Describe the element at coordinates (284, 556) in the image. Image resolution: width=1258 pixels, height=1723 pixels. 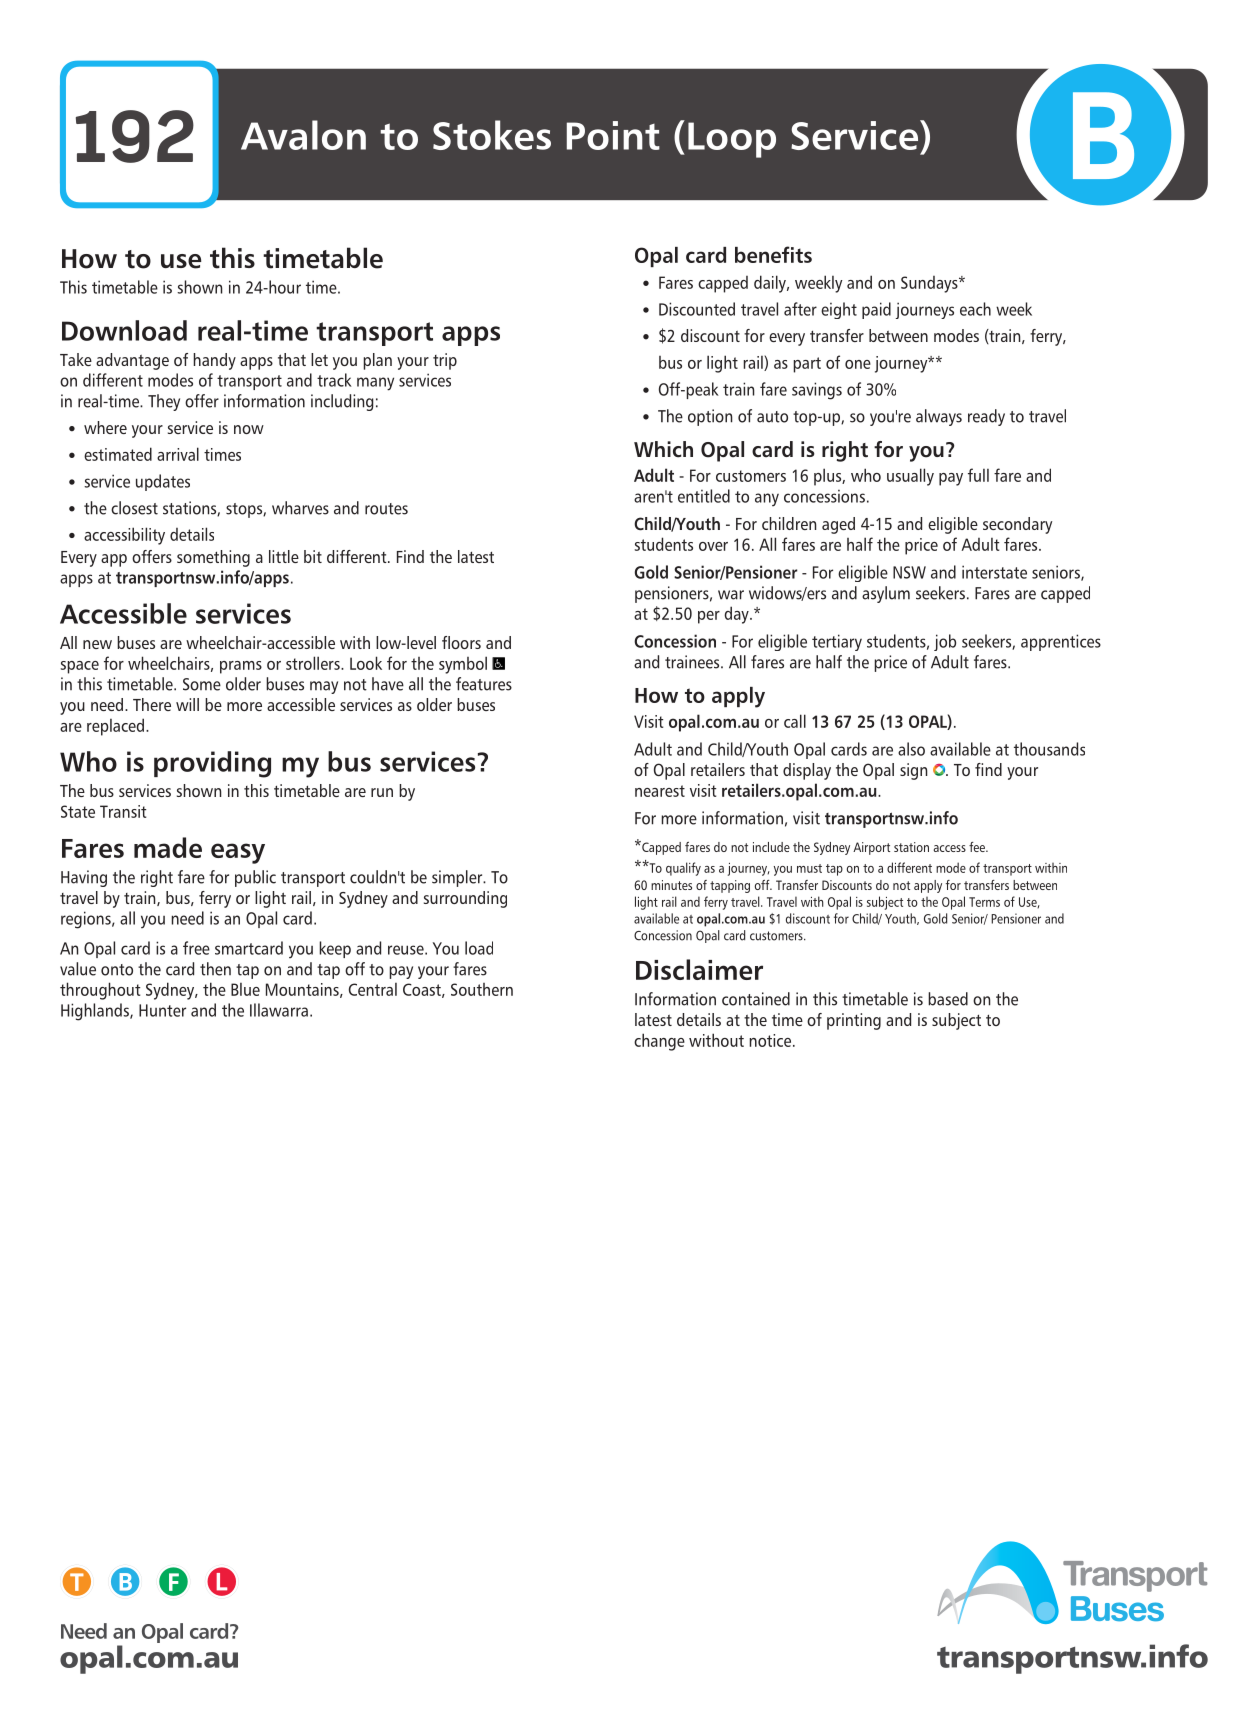
I see `little` at that location.
